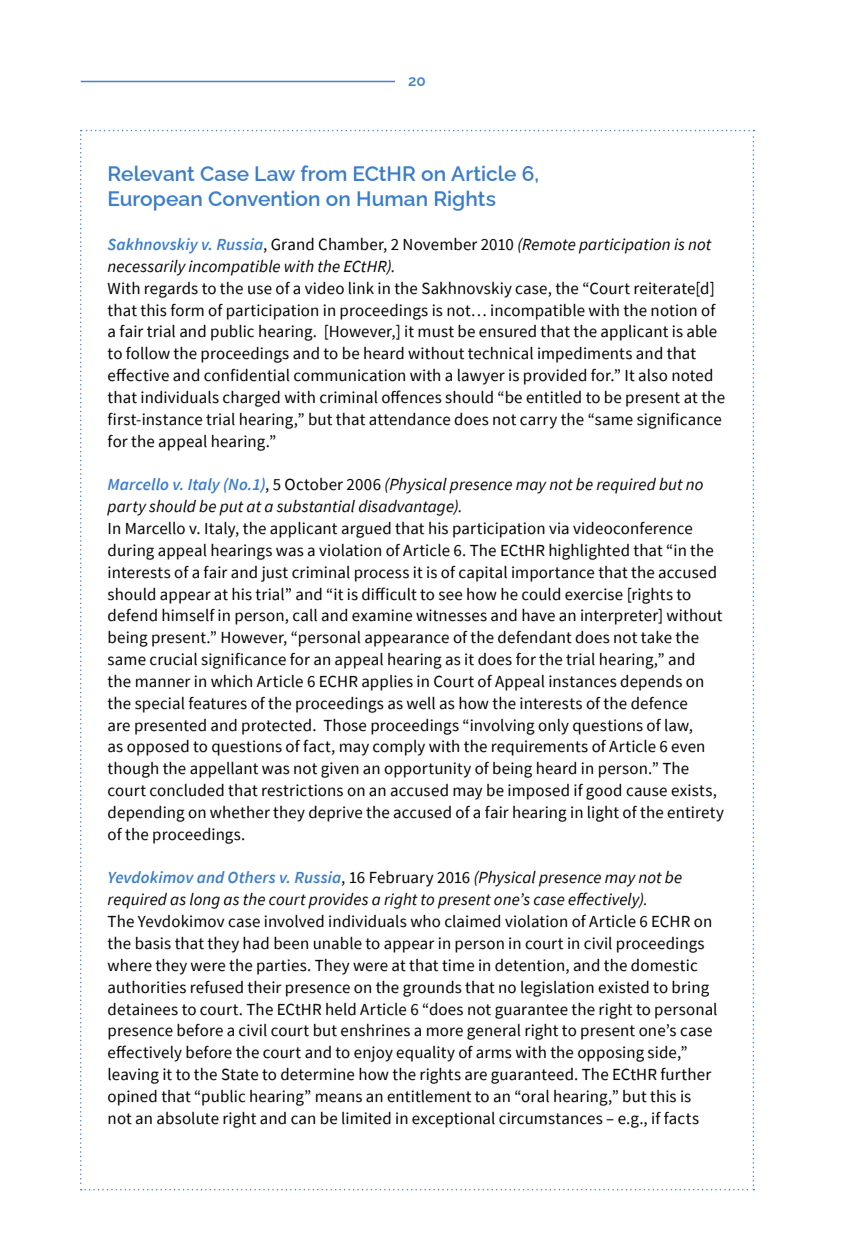  Describe the element at coordinates (656, 637) in the screenshot. I see `take` at that location.
